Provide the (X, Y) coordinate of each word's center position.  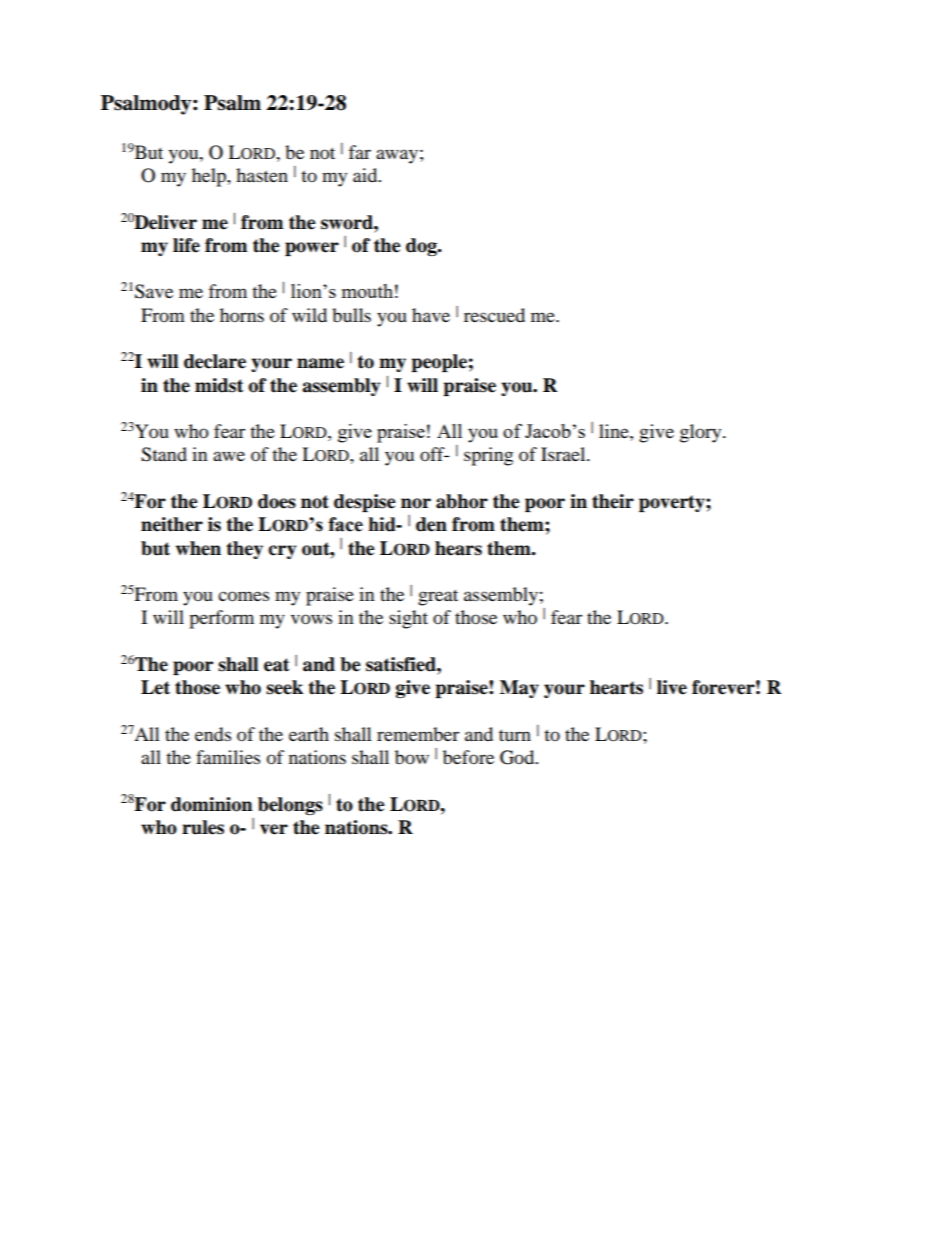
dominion (212, 804)
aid (366, 175)
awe (229, 456)
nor (416, 503)
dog (422, 247)
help (210, 177)
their (613, 501)
